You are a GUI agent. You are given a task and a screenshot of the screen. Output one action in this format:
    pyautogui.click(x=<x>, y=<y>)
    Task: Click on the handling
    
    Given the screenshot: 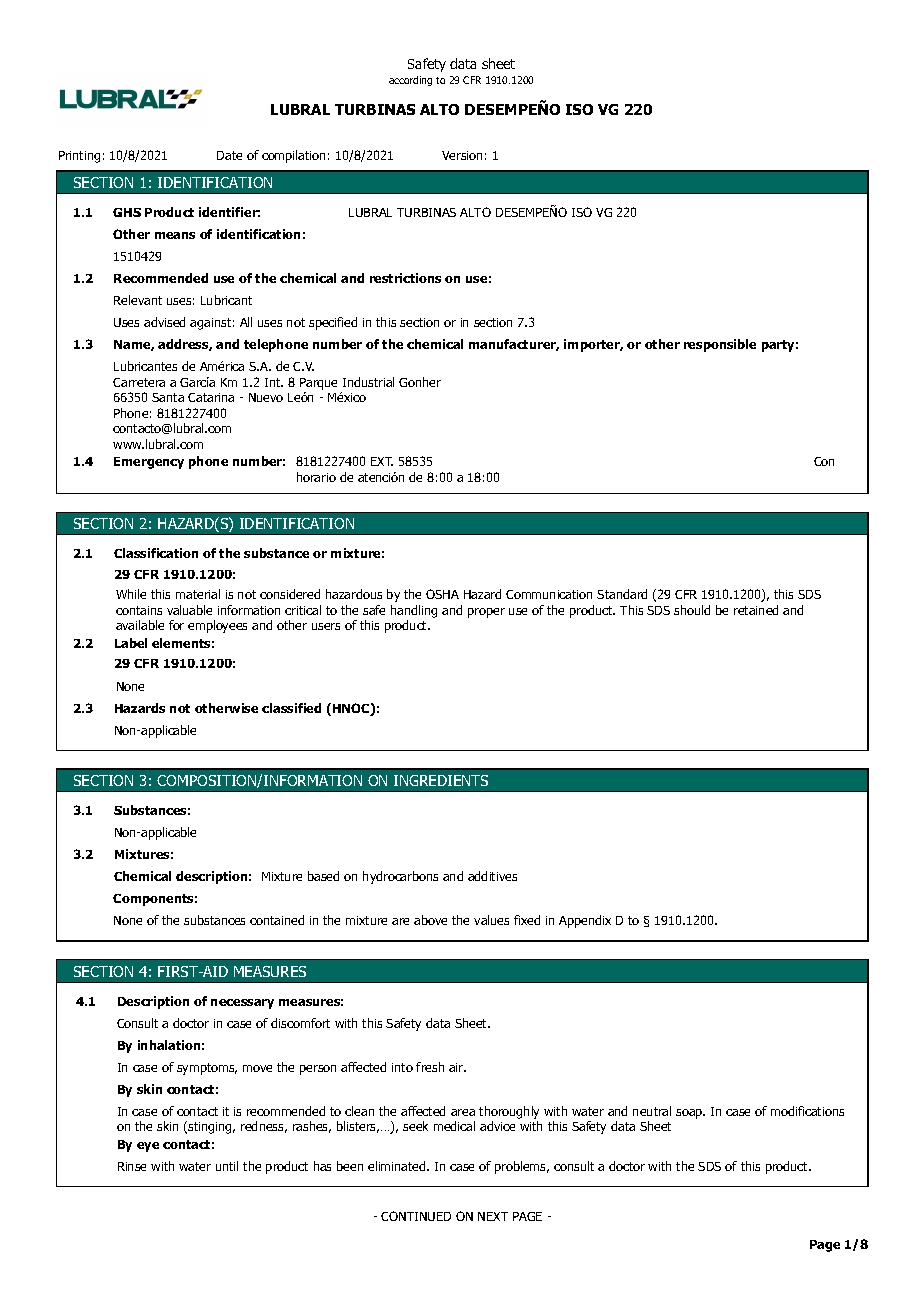 What is the action you would take?
    pyautogui.click(x=414, y=611)
